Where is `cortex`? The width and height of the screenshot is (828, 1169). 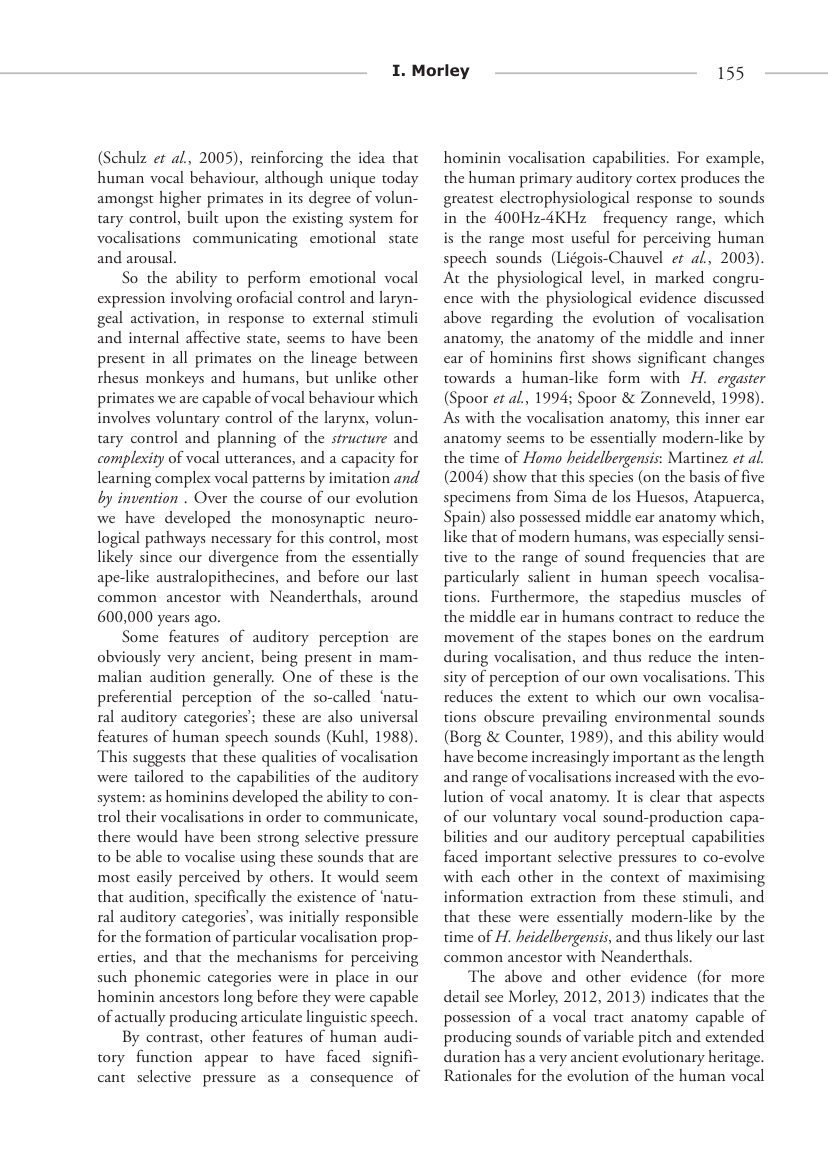 cortex is located at coordinates (656, 179).
